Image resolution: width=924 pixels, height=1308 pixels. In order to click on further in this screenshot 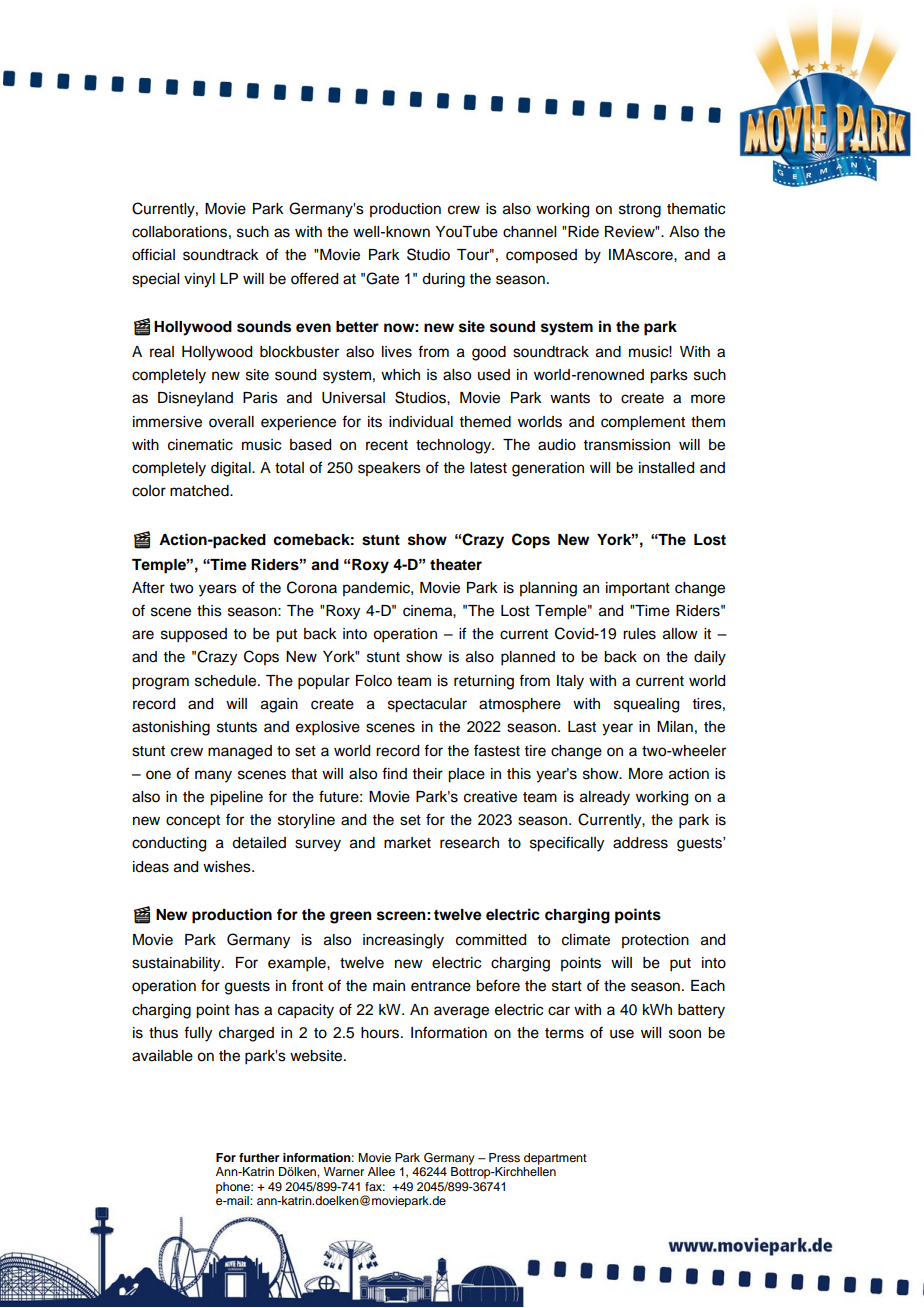, I will do `click(259, 1157)`.
